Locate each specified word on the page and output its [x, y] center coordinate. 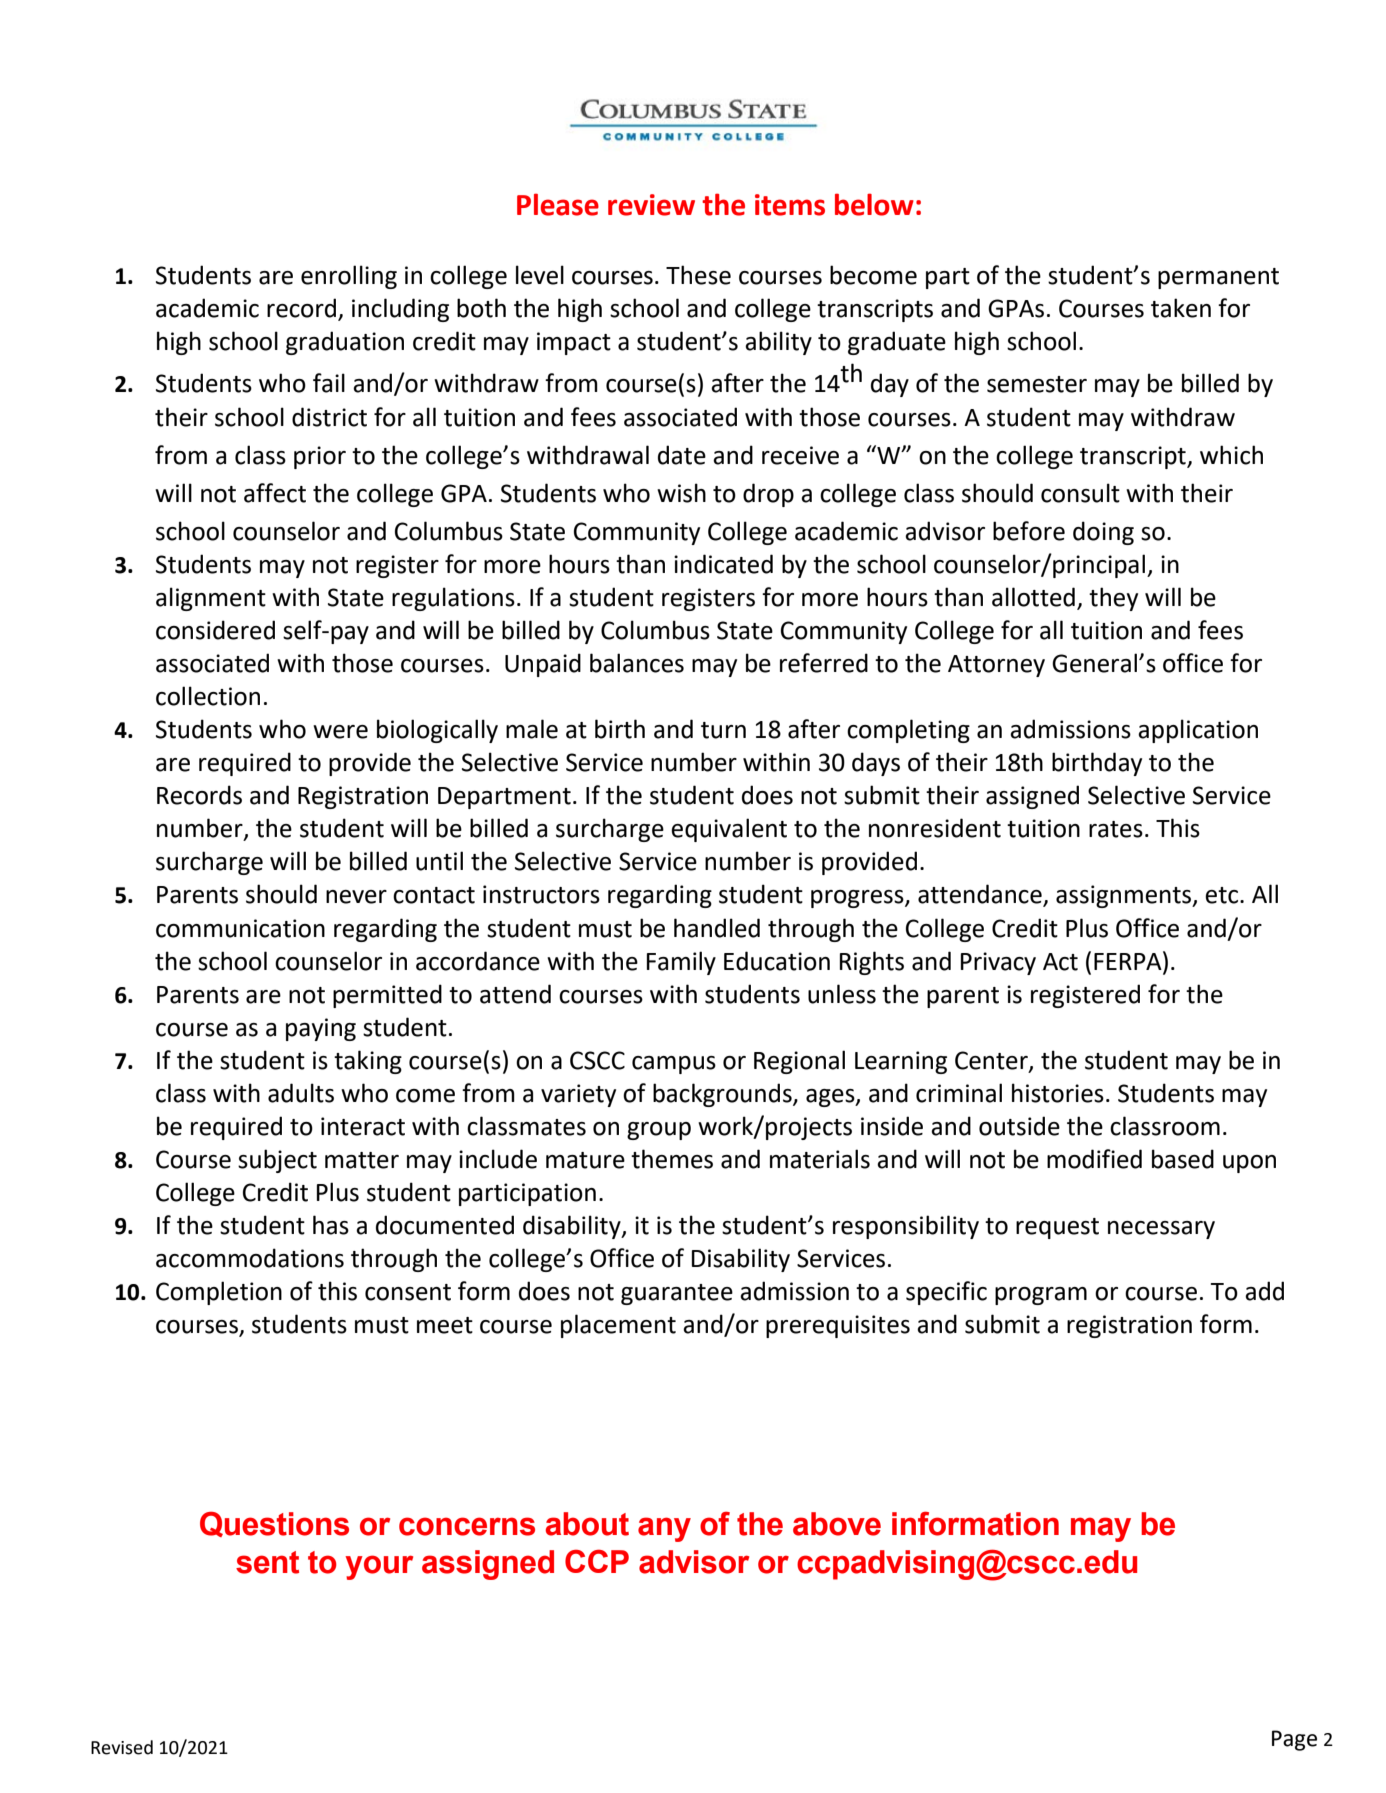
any [664, 1529]
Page [1294, 1740]
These [698, 275]
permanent [1218, 278]
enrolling [349, 277]
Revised [122, 1747]
